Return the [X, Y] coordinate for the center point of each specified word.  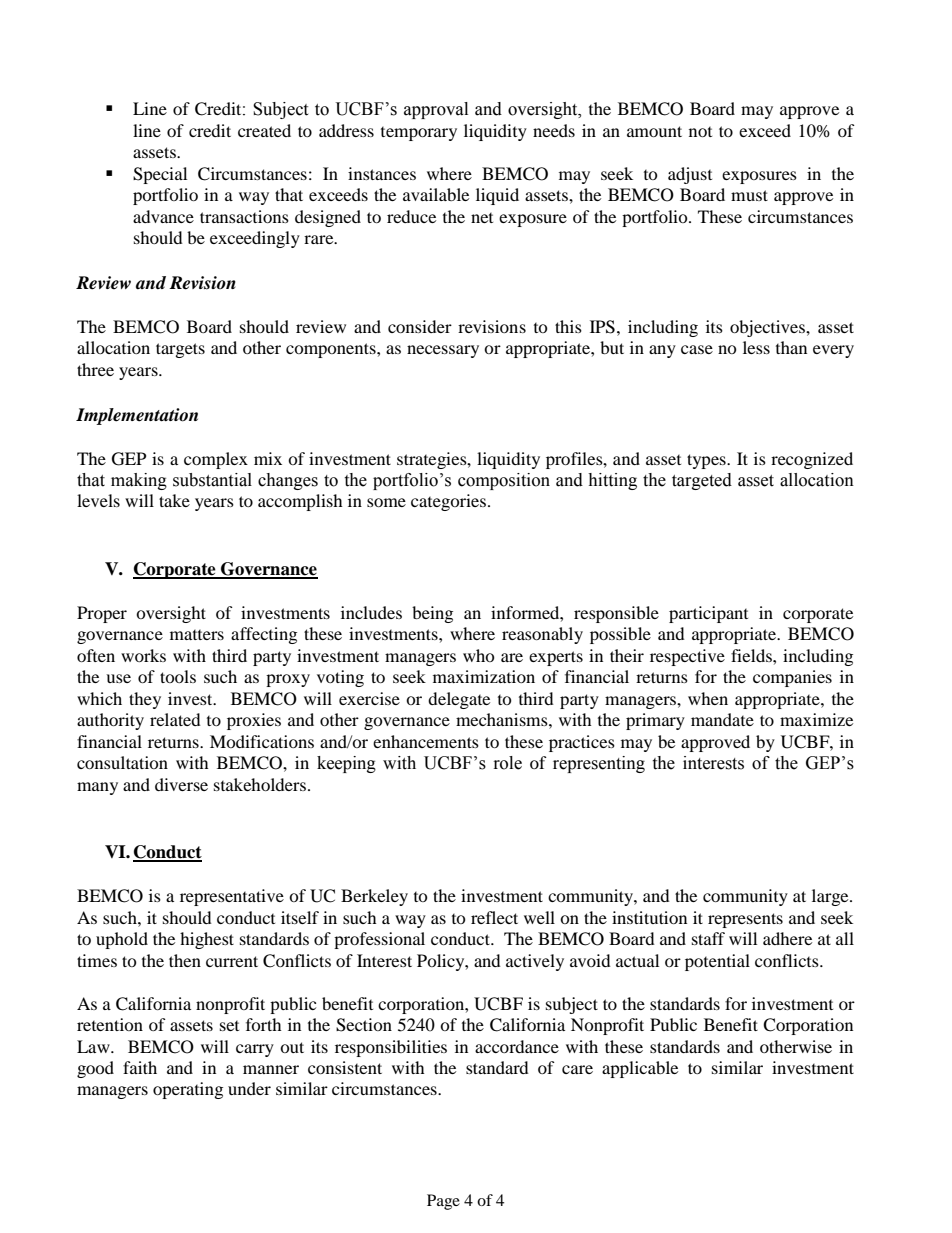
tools [178, 676]
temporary [419, 134]
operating [188, 1090]
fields [752, 655]
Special [160, 175]
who [479, 655]
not [700, 132]
